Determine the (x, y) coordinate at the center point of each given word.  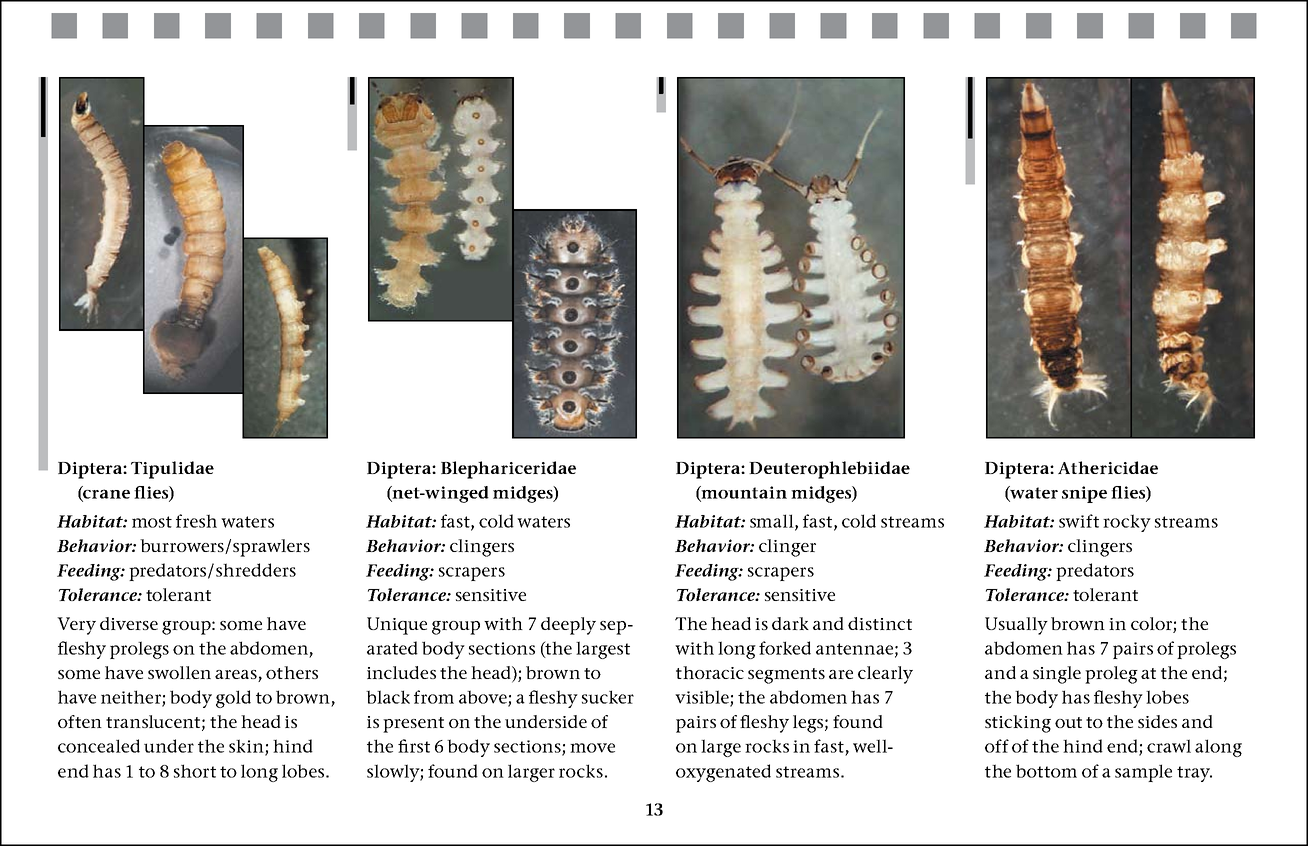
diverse (129, 623)
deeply (568, 626)
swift (1079, 521)
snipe (1084, 494)
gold (233, 699)
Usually (1016, 626)
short (195, 771)
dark (790, 623)
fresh (196, 521)
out (1068, 722)
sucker (608, 697)
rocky (1127, 523)
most (152, 522)
